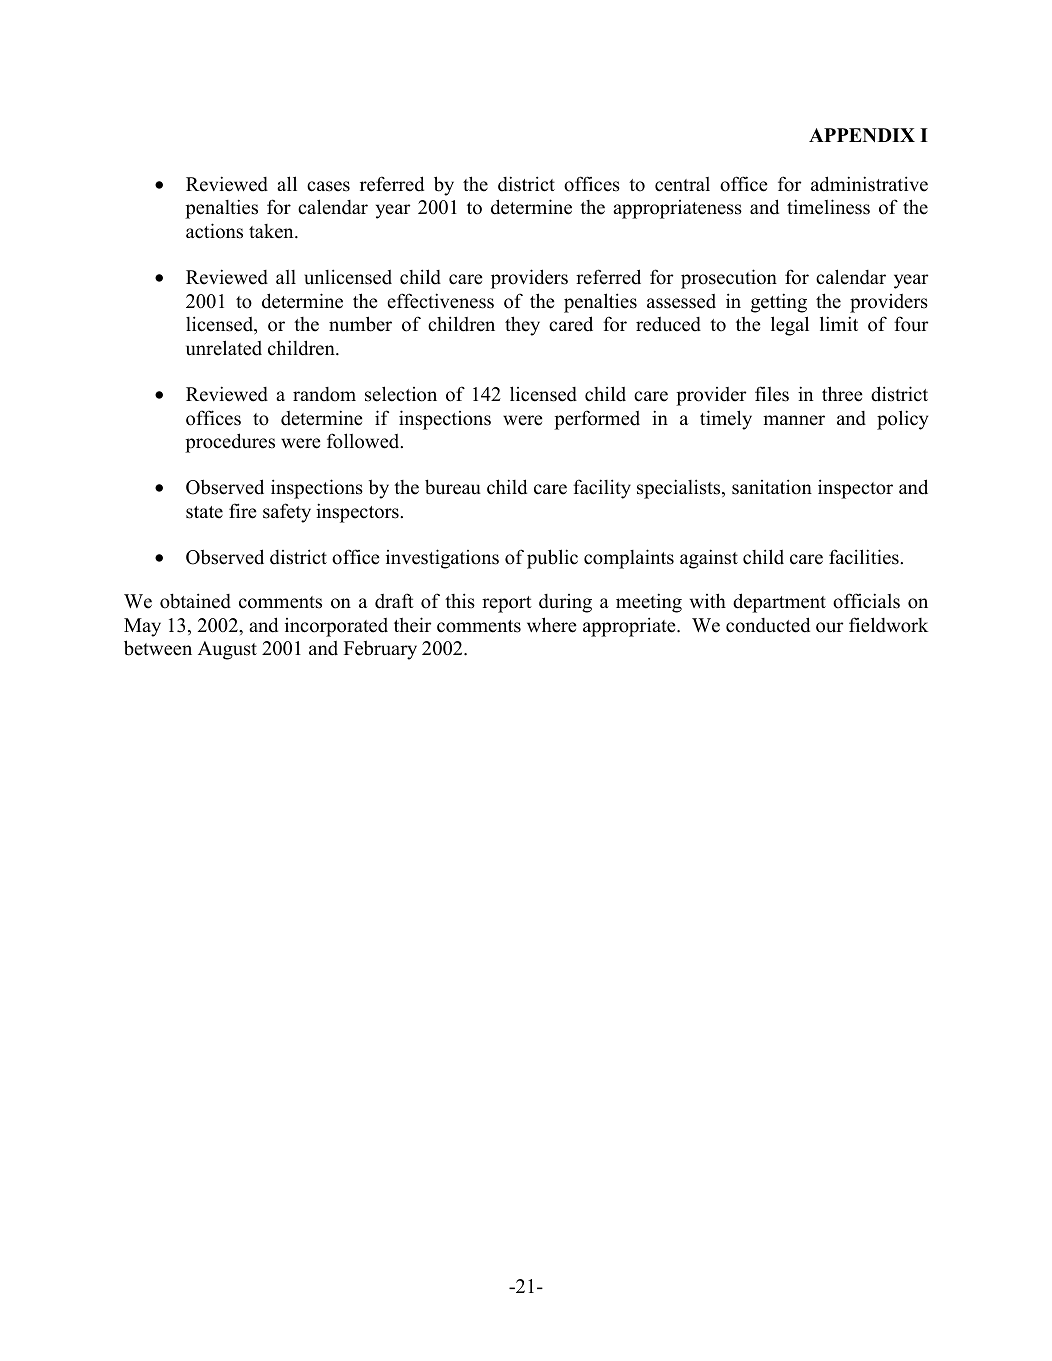 The image size is (1052, 1361). Describe the element at coordinates (552, 559) in the screenshot. I see `public` at that location.
